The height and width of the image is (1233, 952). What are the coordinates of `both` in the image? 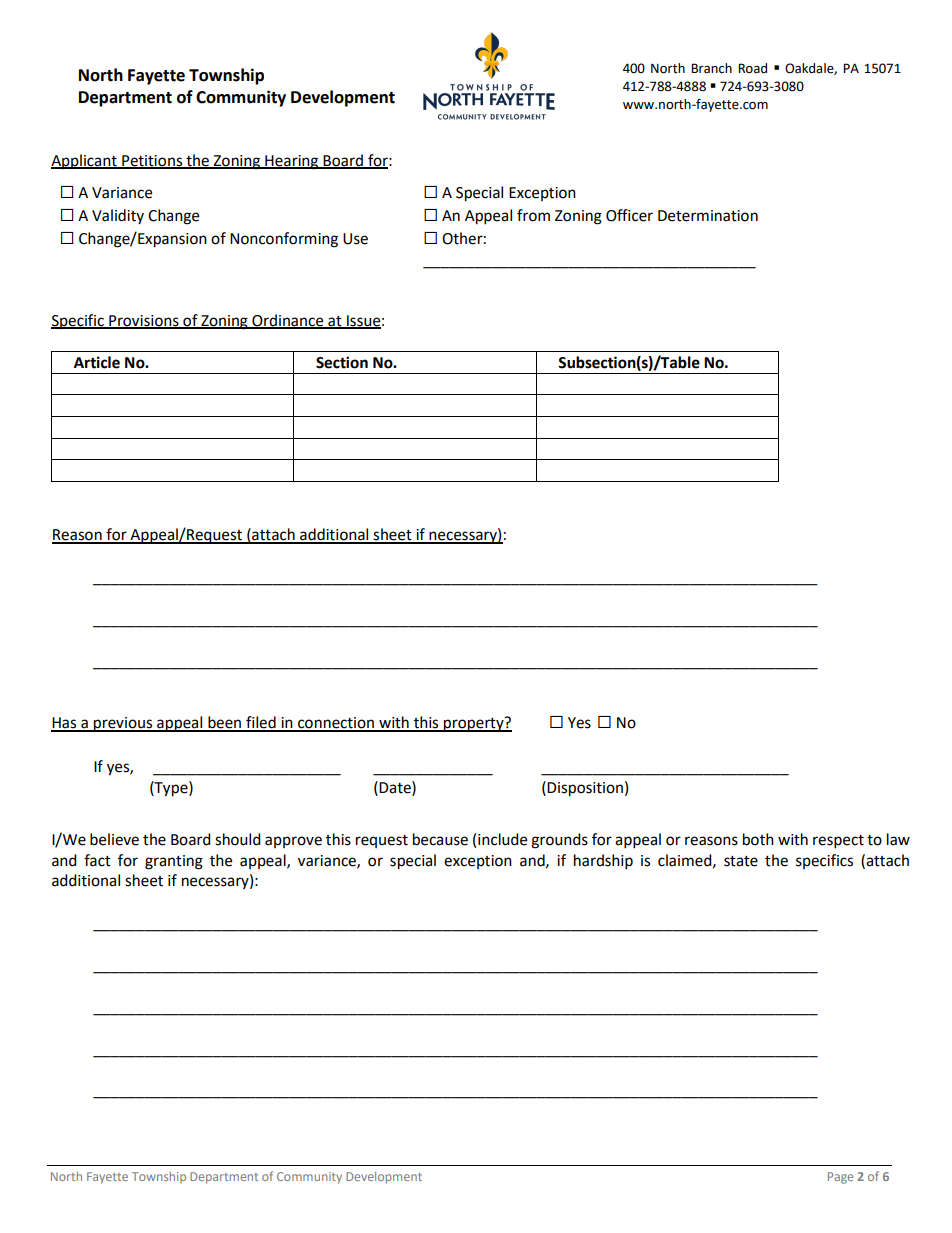 It's located at (758, 839).
